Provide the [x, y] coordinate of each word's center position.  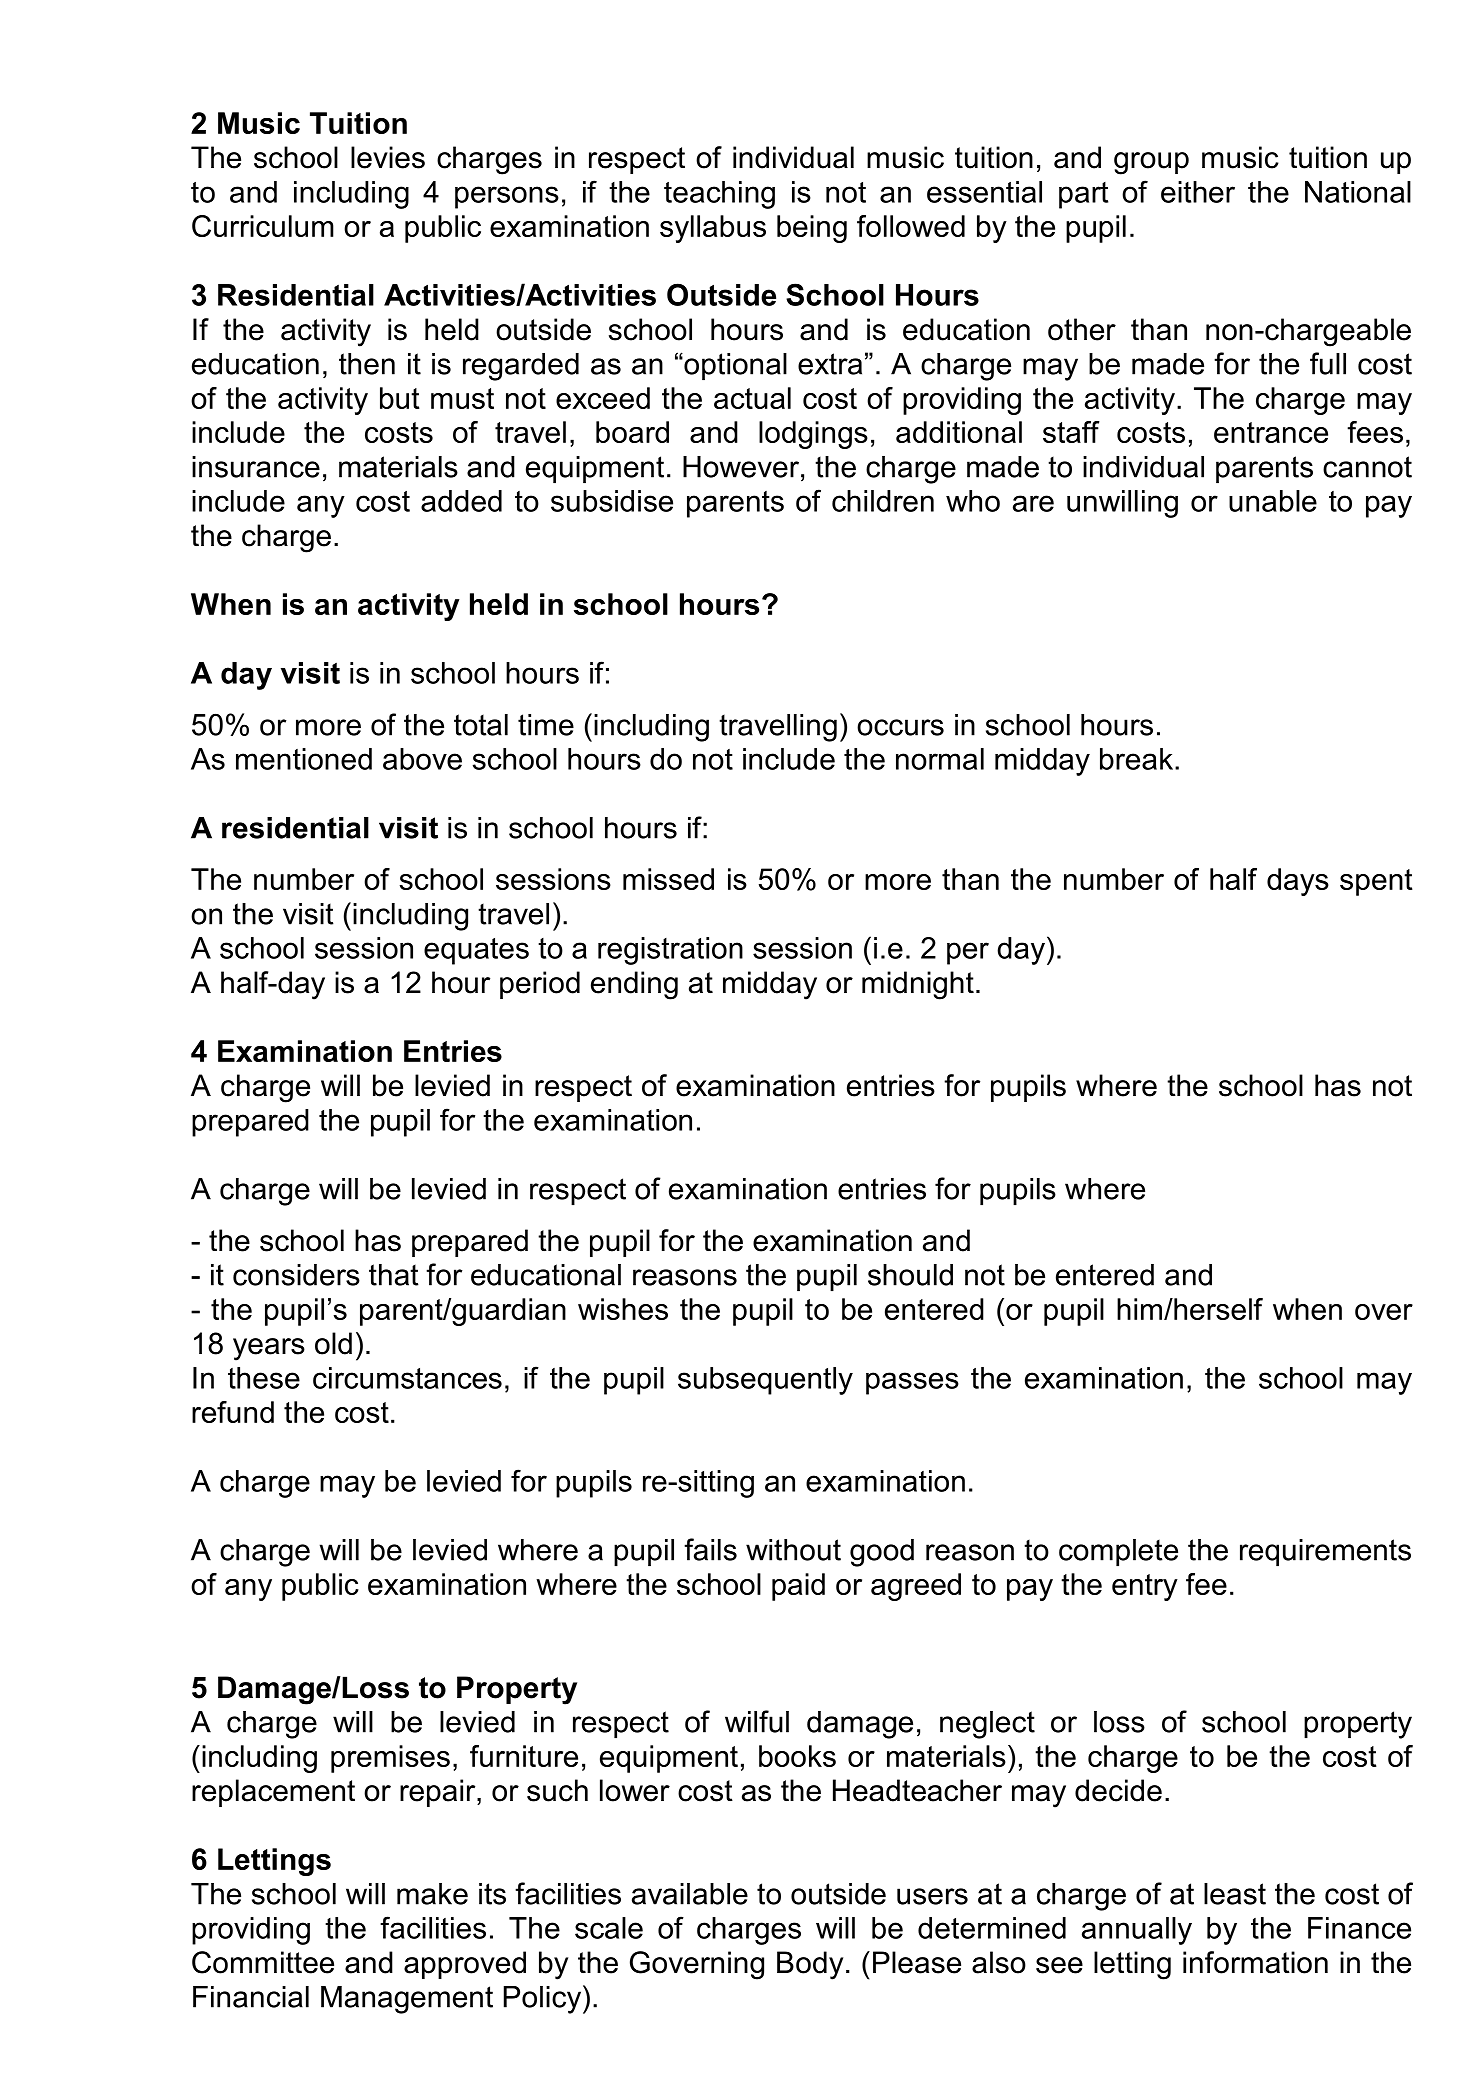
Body [810, 1965]
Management [407, 2000]
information [1255, 1962]
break [1136, 759]
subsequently [765, 1381]
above [422, 759]
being [812, 229]
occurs [900, 727]
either [1198, 192]
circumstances [407, 1378]
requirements [1325, 1552]
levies [388, 157]
